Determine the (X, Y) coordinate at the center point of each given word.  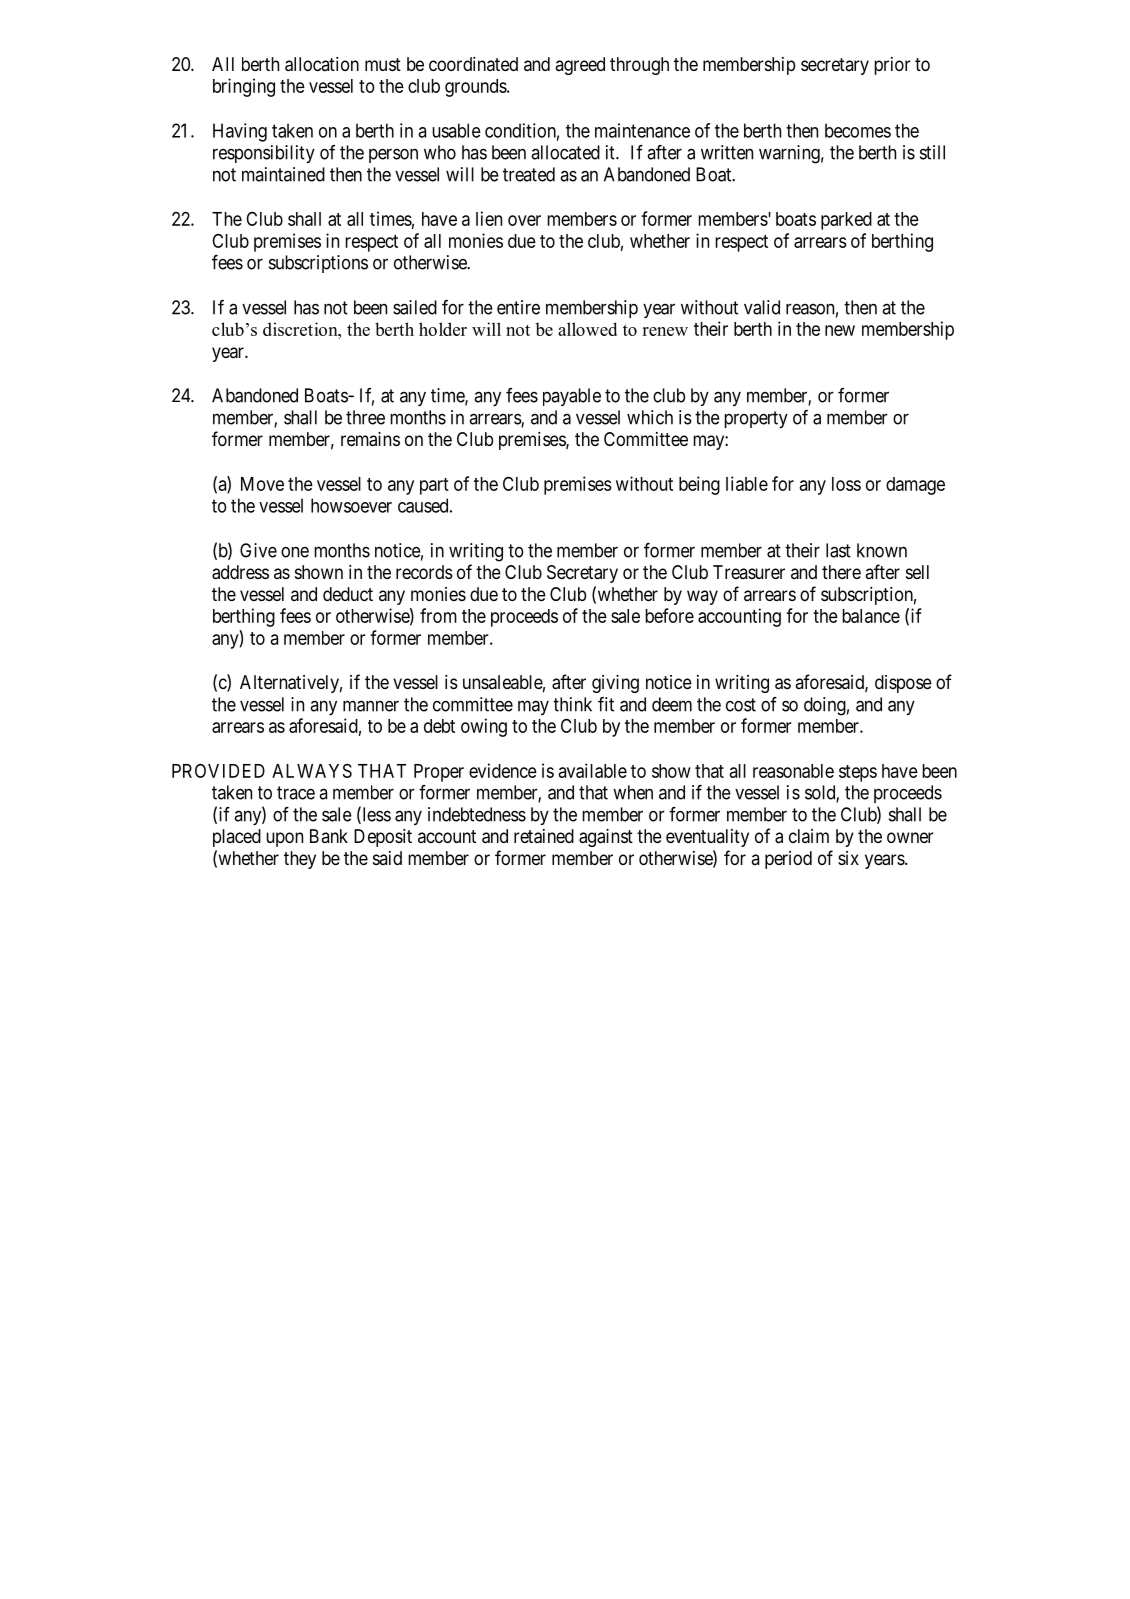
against (606, 838)
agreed (580, 66)
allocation (322, 64)
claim (809, 836)
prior (892, 66)
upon (284, 839)
